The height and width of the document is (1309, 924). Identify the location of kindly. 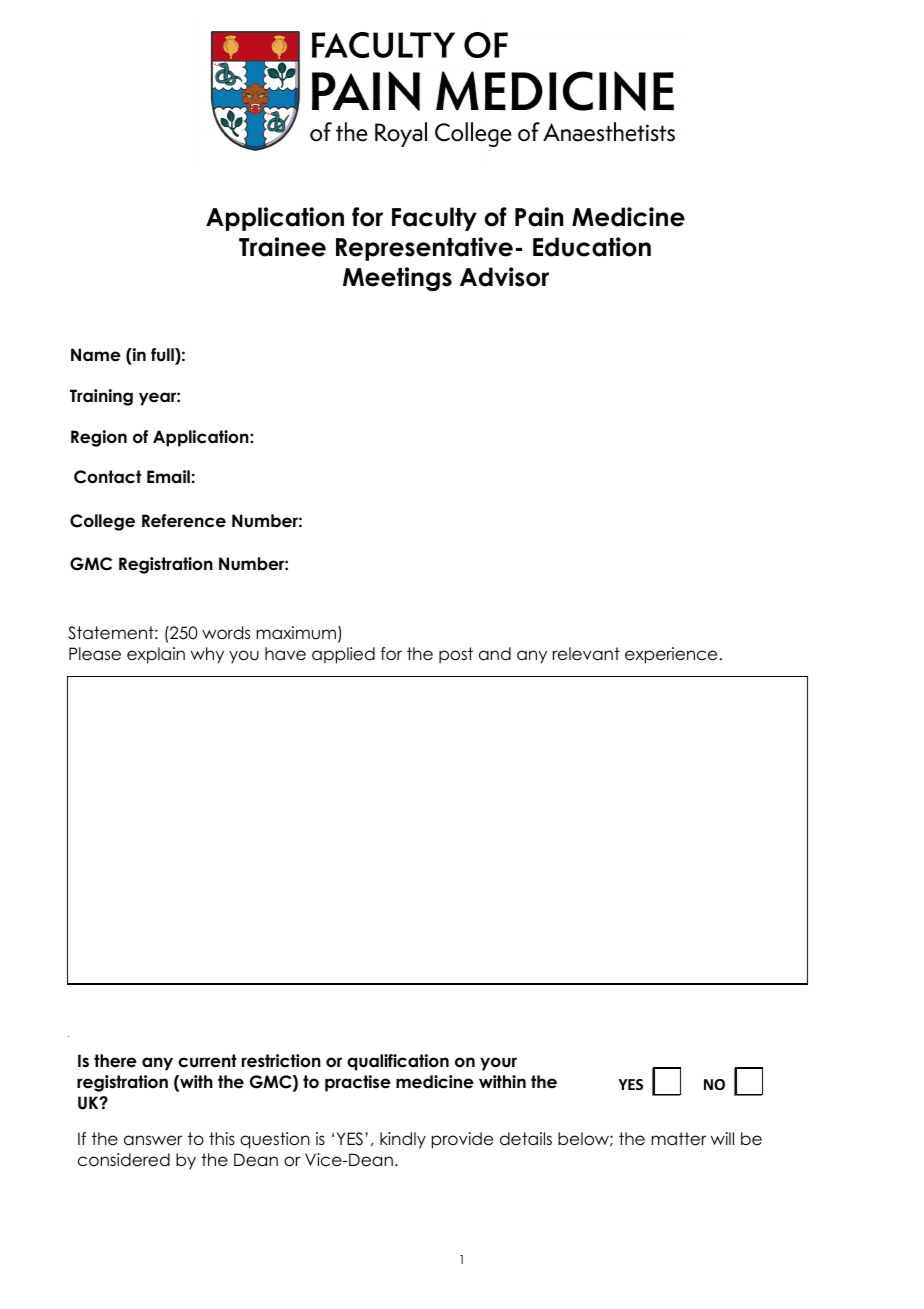
(403, 1140).
